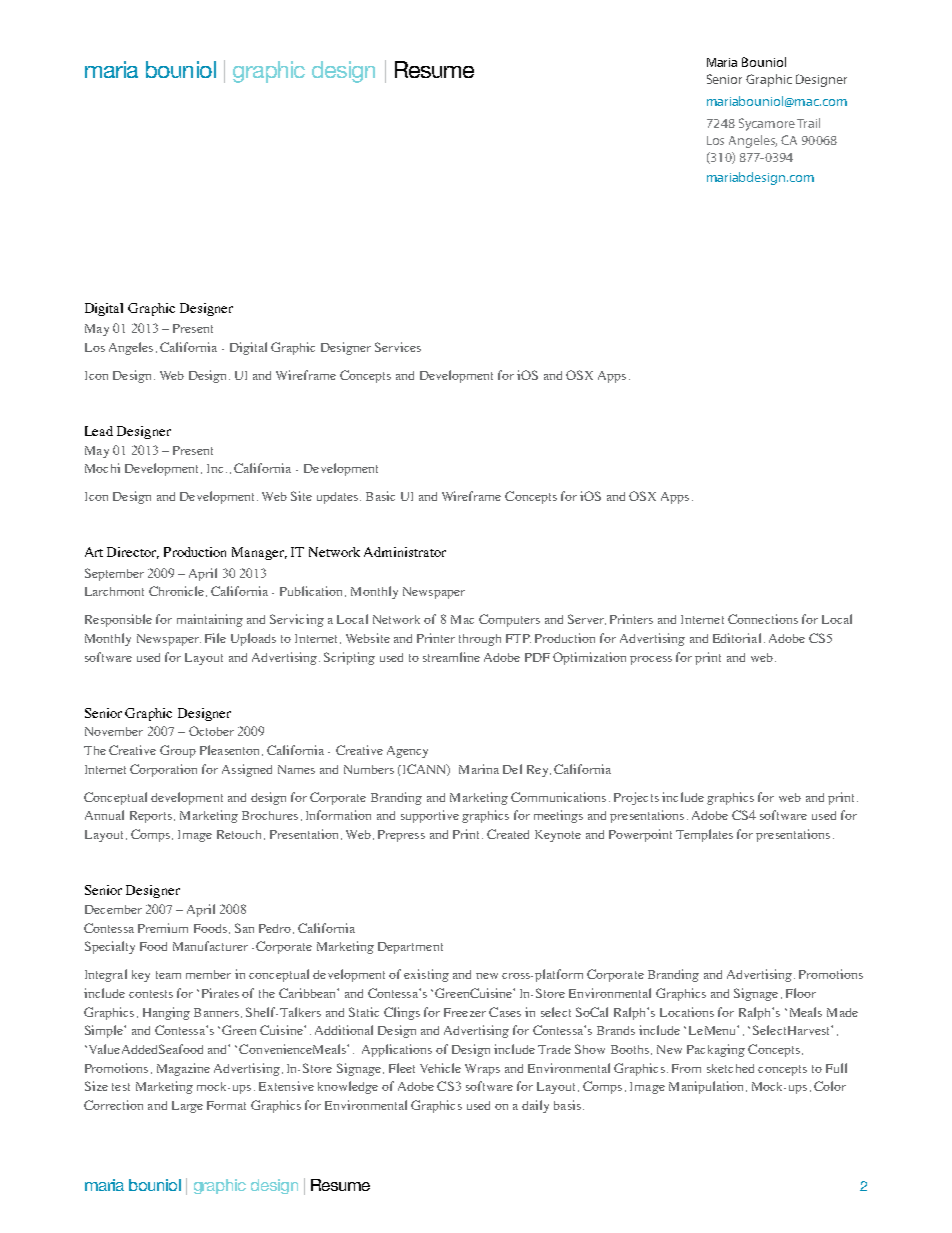 This document has width=952, height=1233. I want to click on Basic, so click(380, 496).
